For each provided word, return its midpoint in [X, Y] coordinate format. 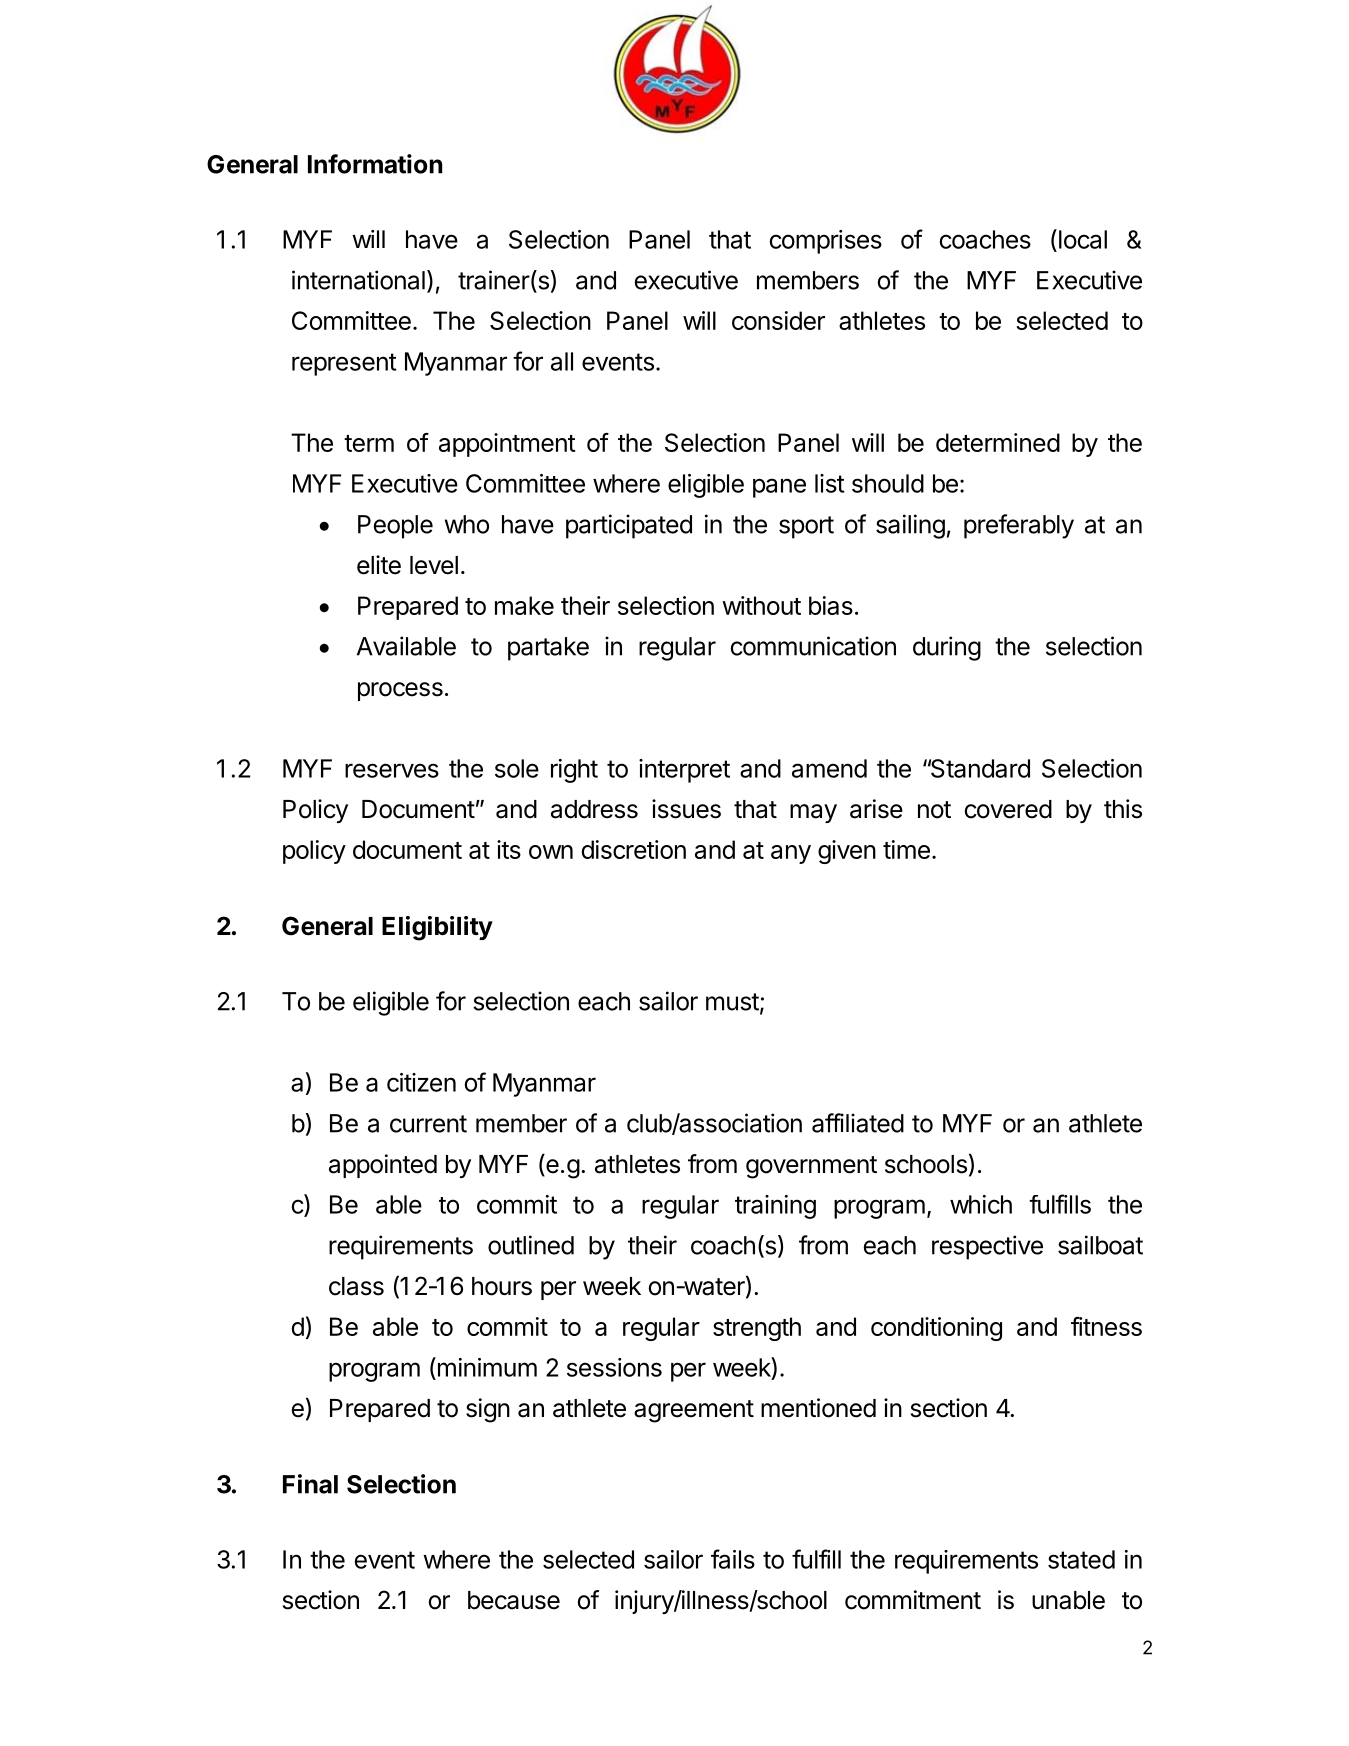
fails [733, 1559]
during [947, 648]
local [1081, 239]
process [400, 691]
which [981, 1204]
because [514, 1600]
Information [375, 164]
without [761, 605]
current [428, 1124]
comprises [826, 242]
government [811, 1167]
